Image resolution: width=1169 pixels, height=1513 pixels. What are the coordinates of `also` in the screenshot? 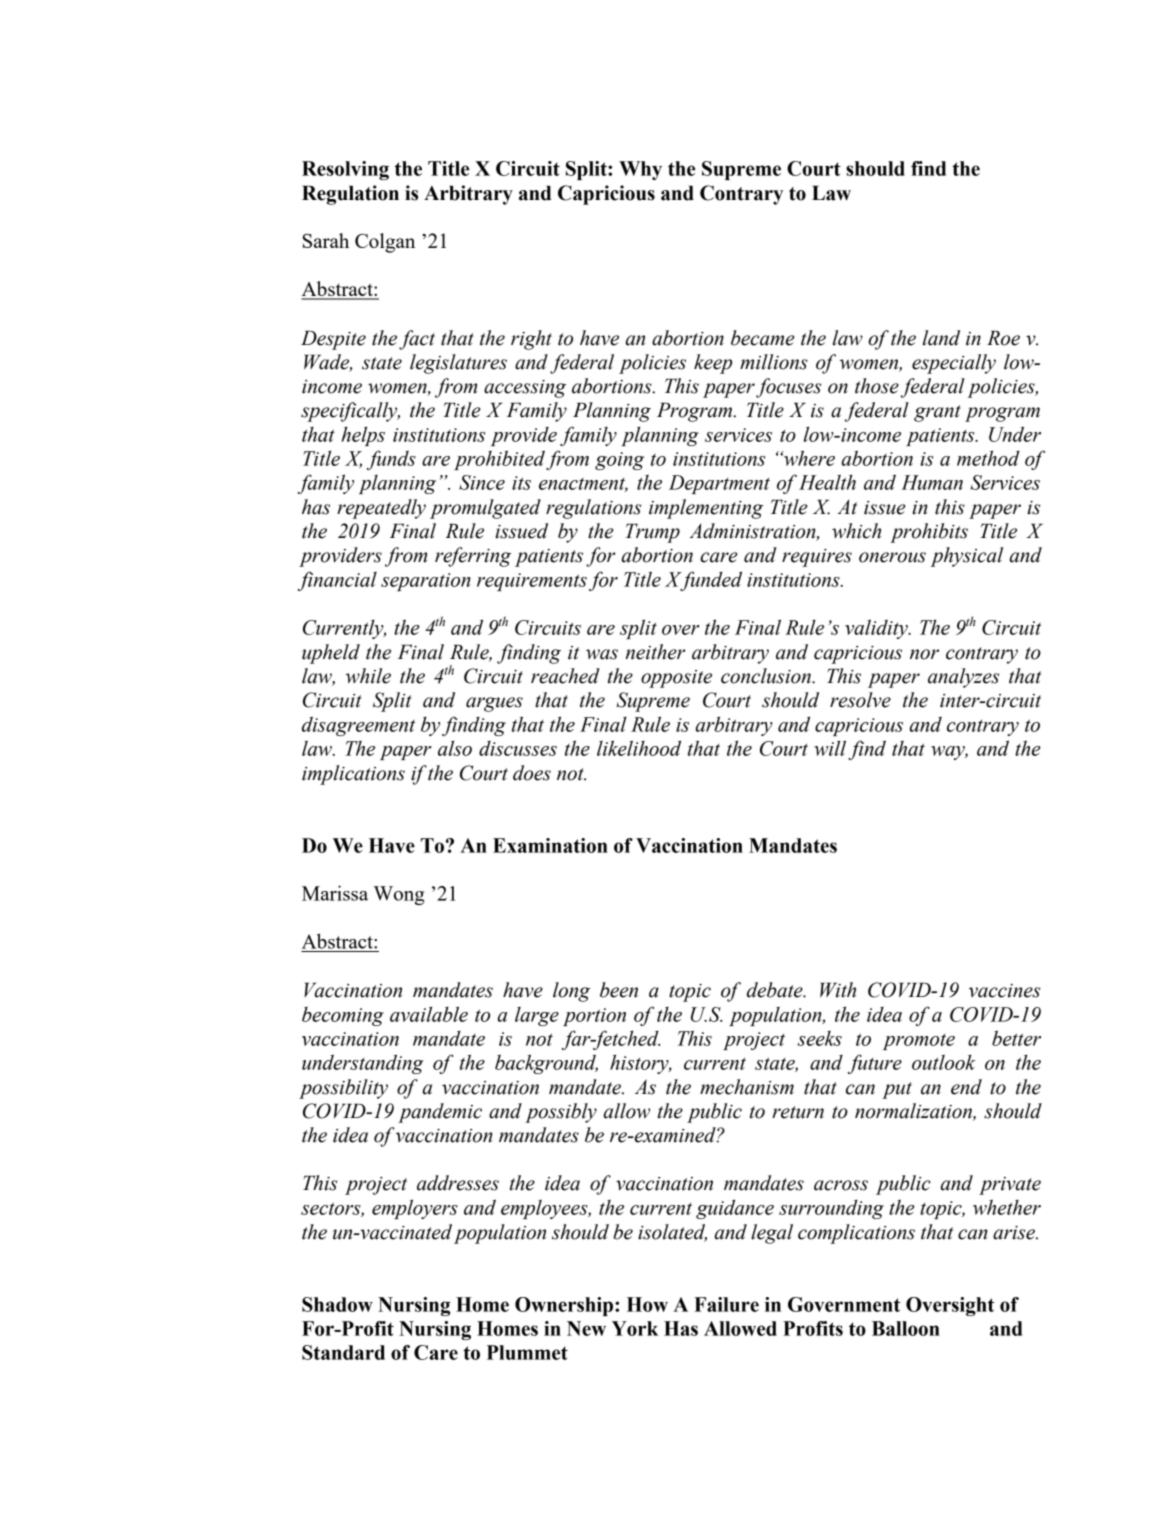 It's located at (455, 748).
